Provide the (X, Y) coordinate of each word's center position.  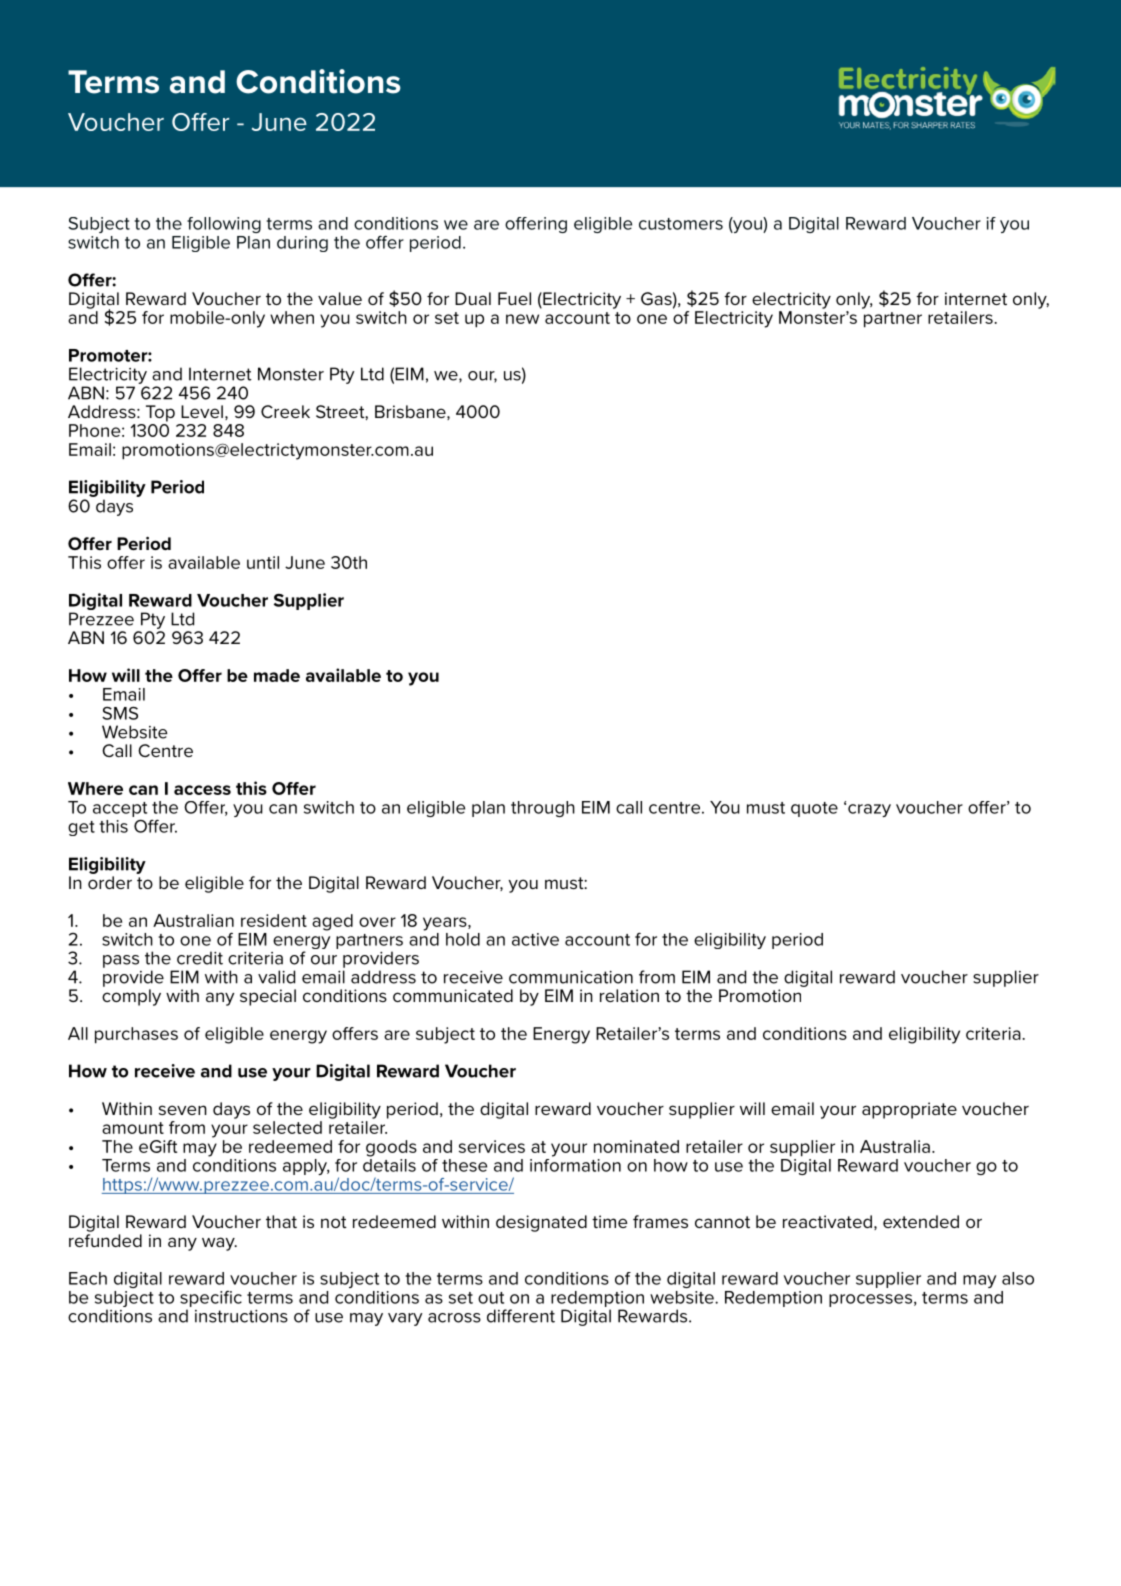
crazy (869, 810)
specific (211, 1299)
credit (200, 958)
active (535, 939)
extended (921, 1221)
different (521, 1316)
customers (681, 224)
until (263, 562)
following (224, 225)
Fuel (514, 298)
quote (814, 809)
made (277, 675)
